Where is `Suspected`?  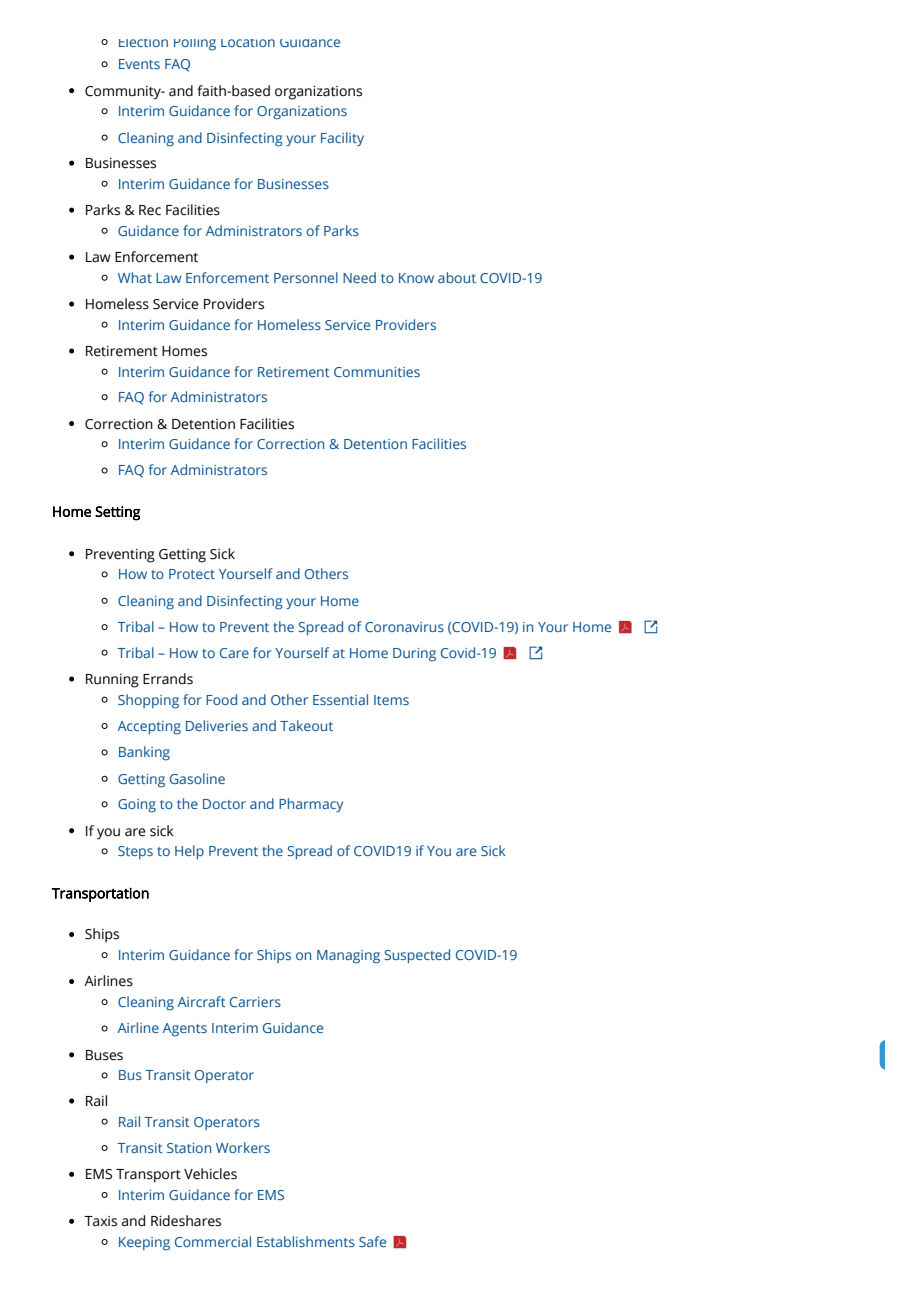
Suspected is located at coordinates (417, 956).
